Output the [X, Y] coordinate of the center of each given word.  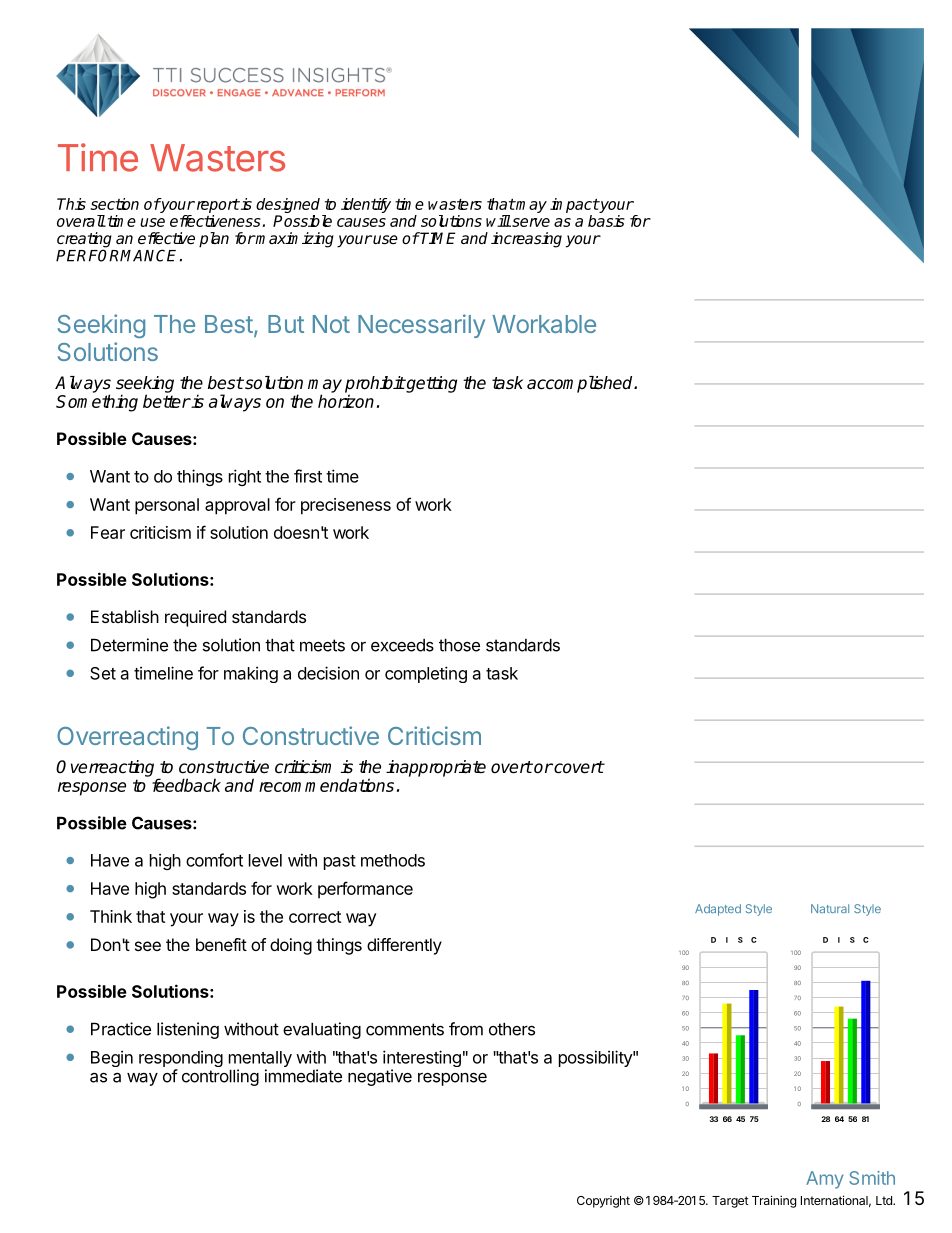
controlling [220, 1077]
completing [426, 674]
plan [214, 240]
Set [103, 673]
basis [606, 221]
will [498, 221]
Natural [830, 908]
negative [380, 1077]
